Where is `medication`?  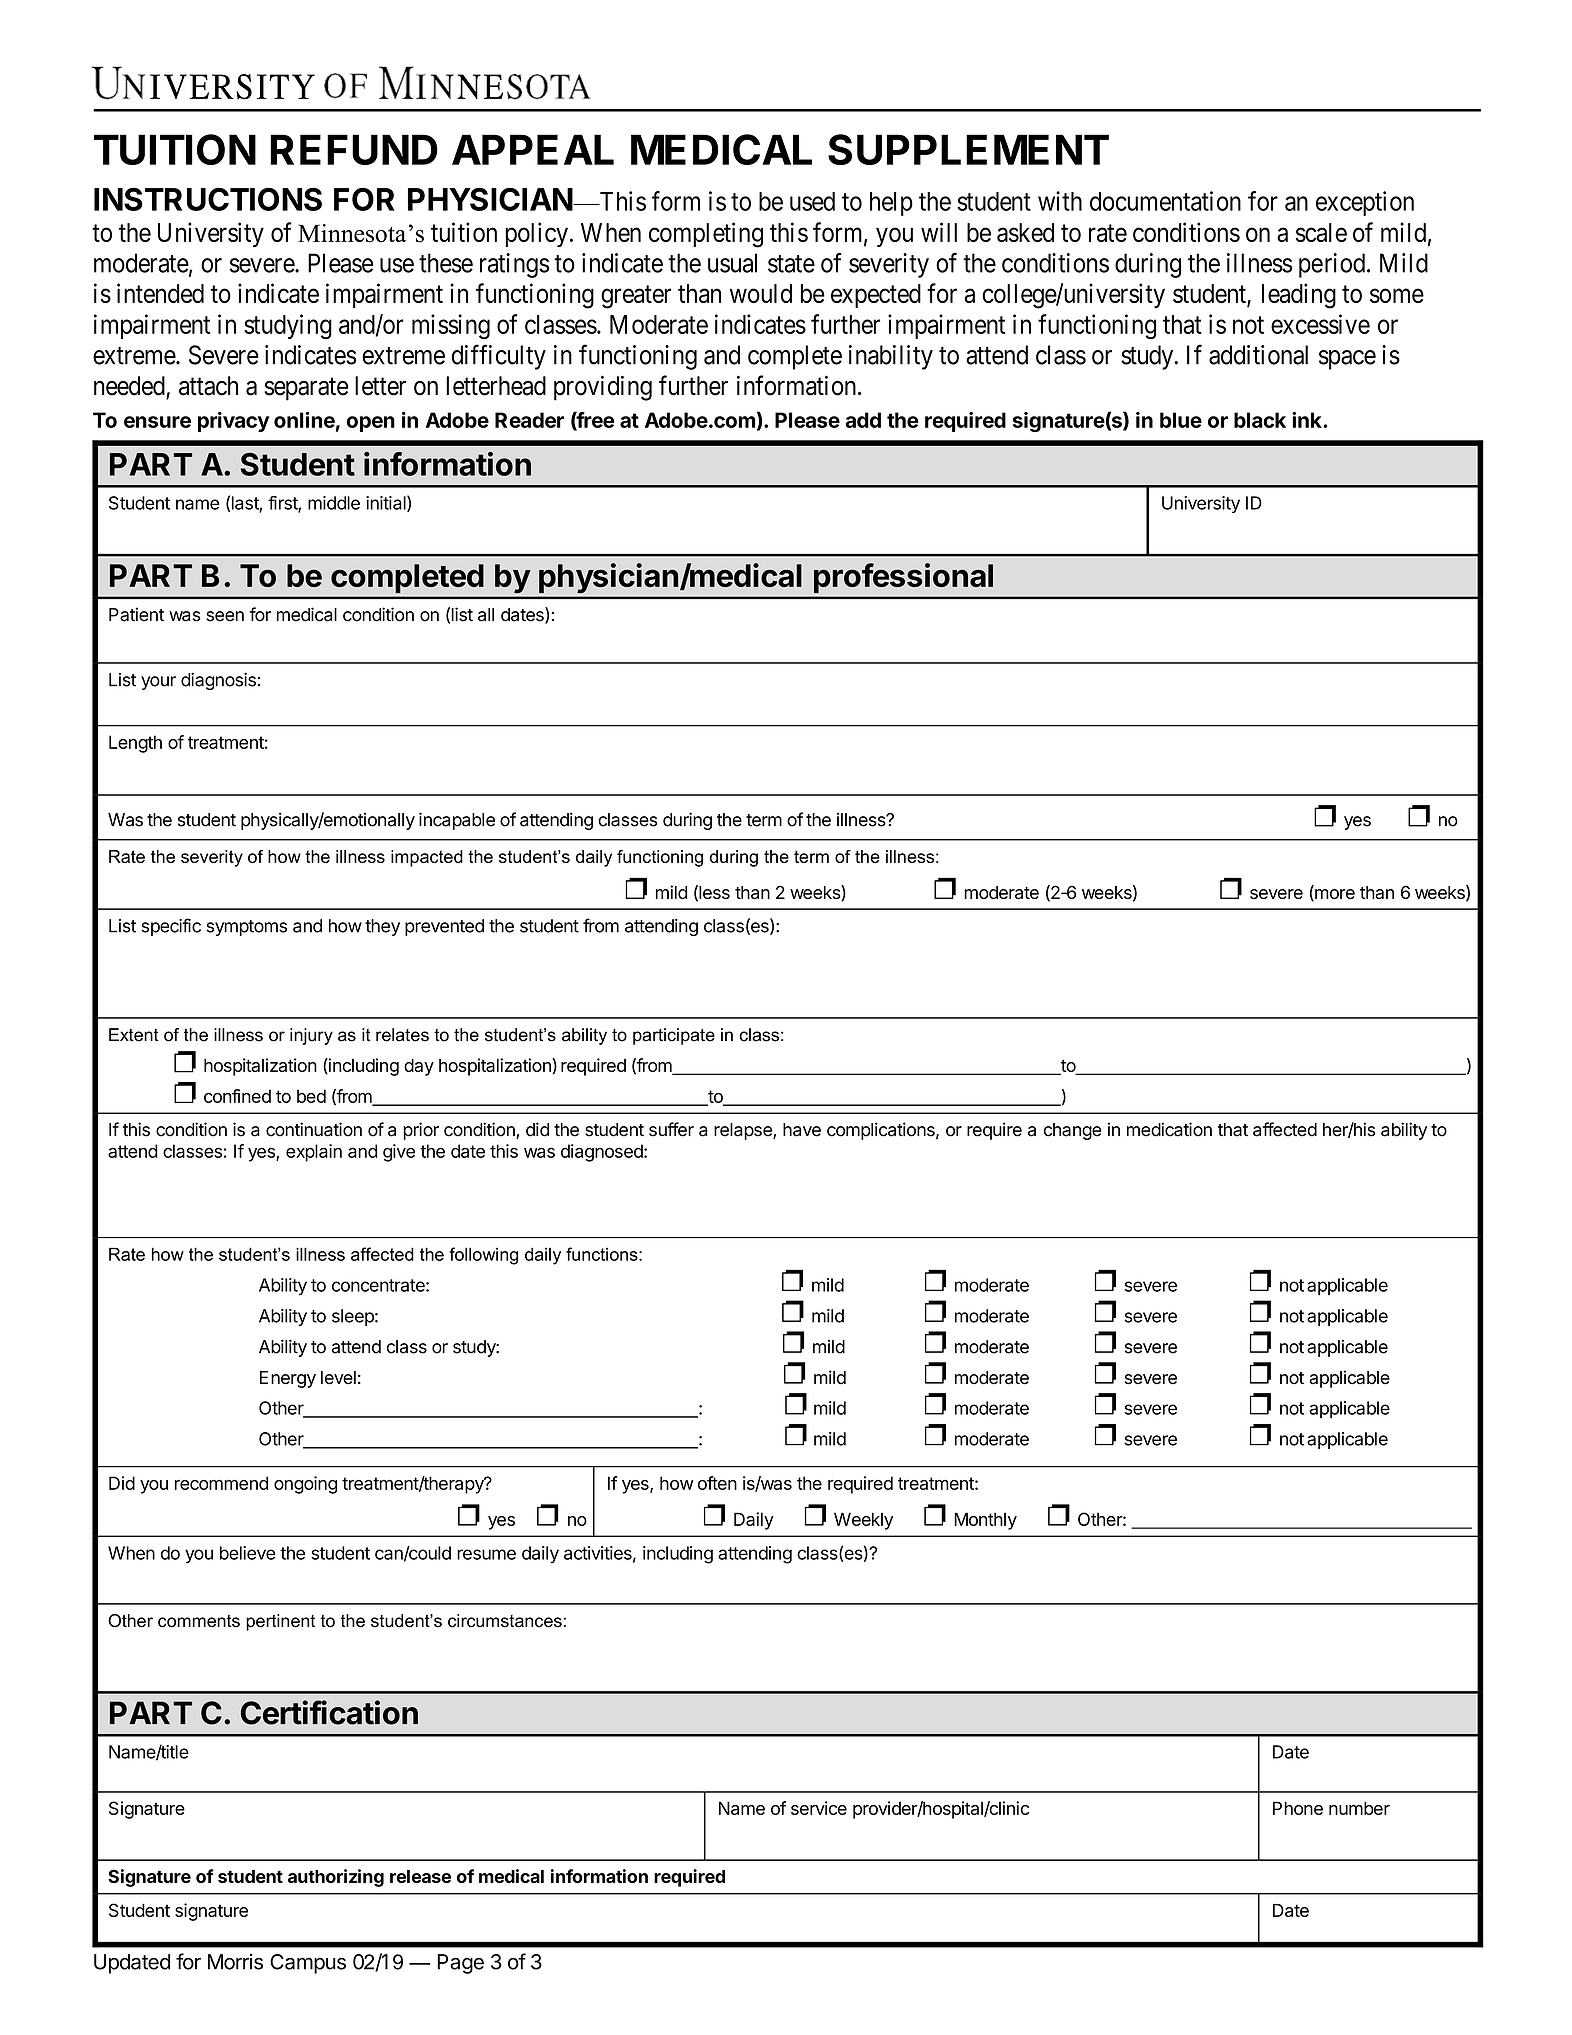
medication is located at coordinates (1169, 1129).
